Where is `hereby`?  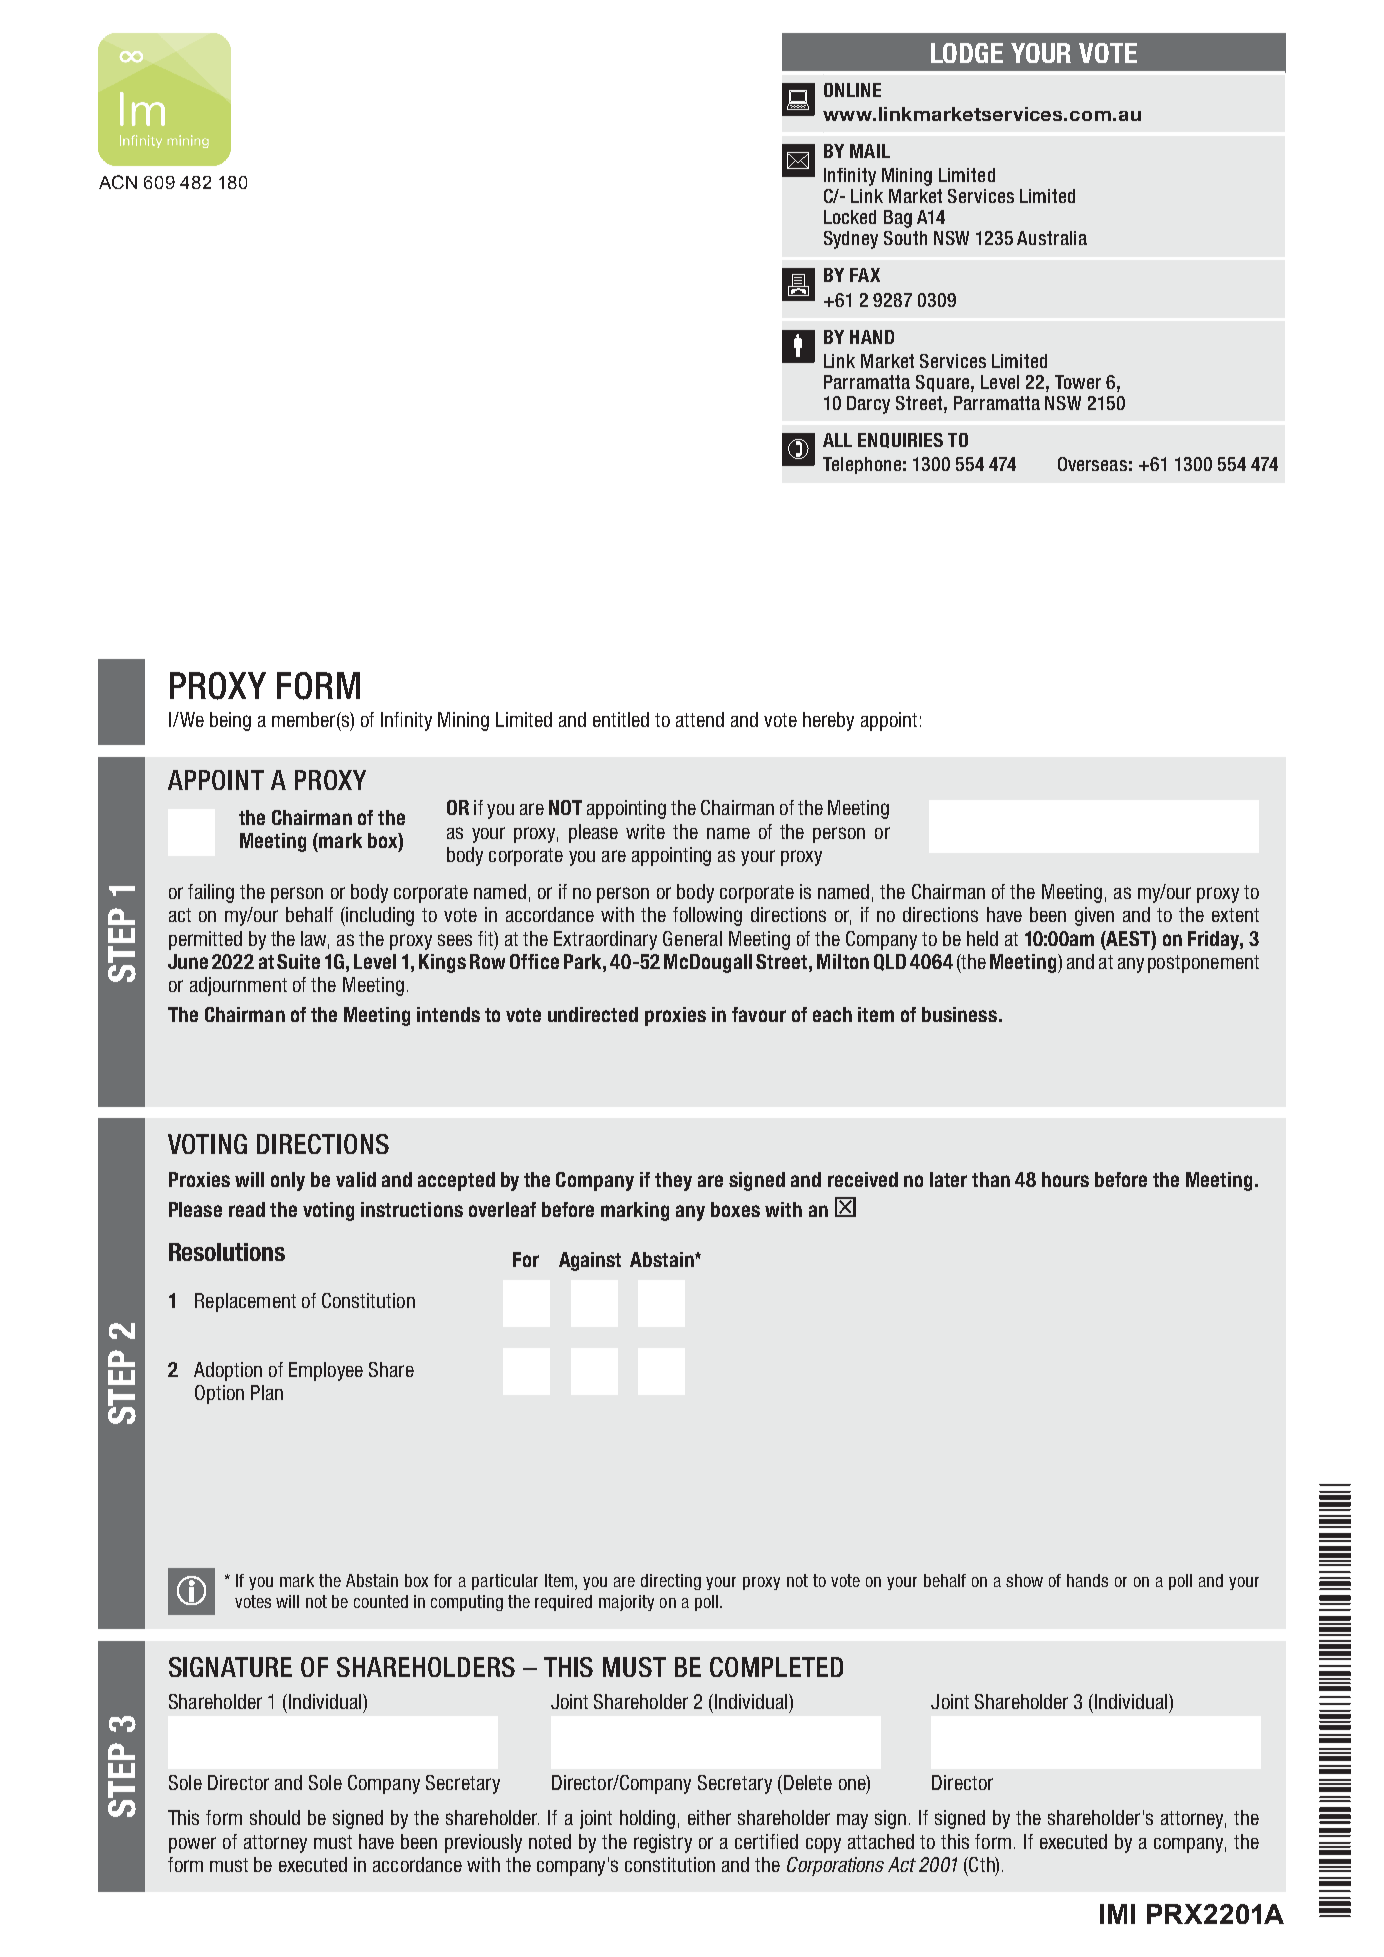 hereby is located at coordinates (828, 721).
